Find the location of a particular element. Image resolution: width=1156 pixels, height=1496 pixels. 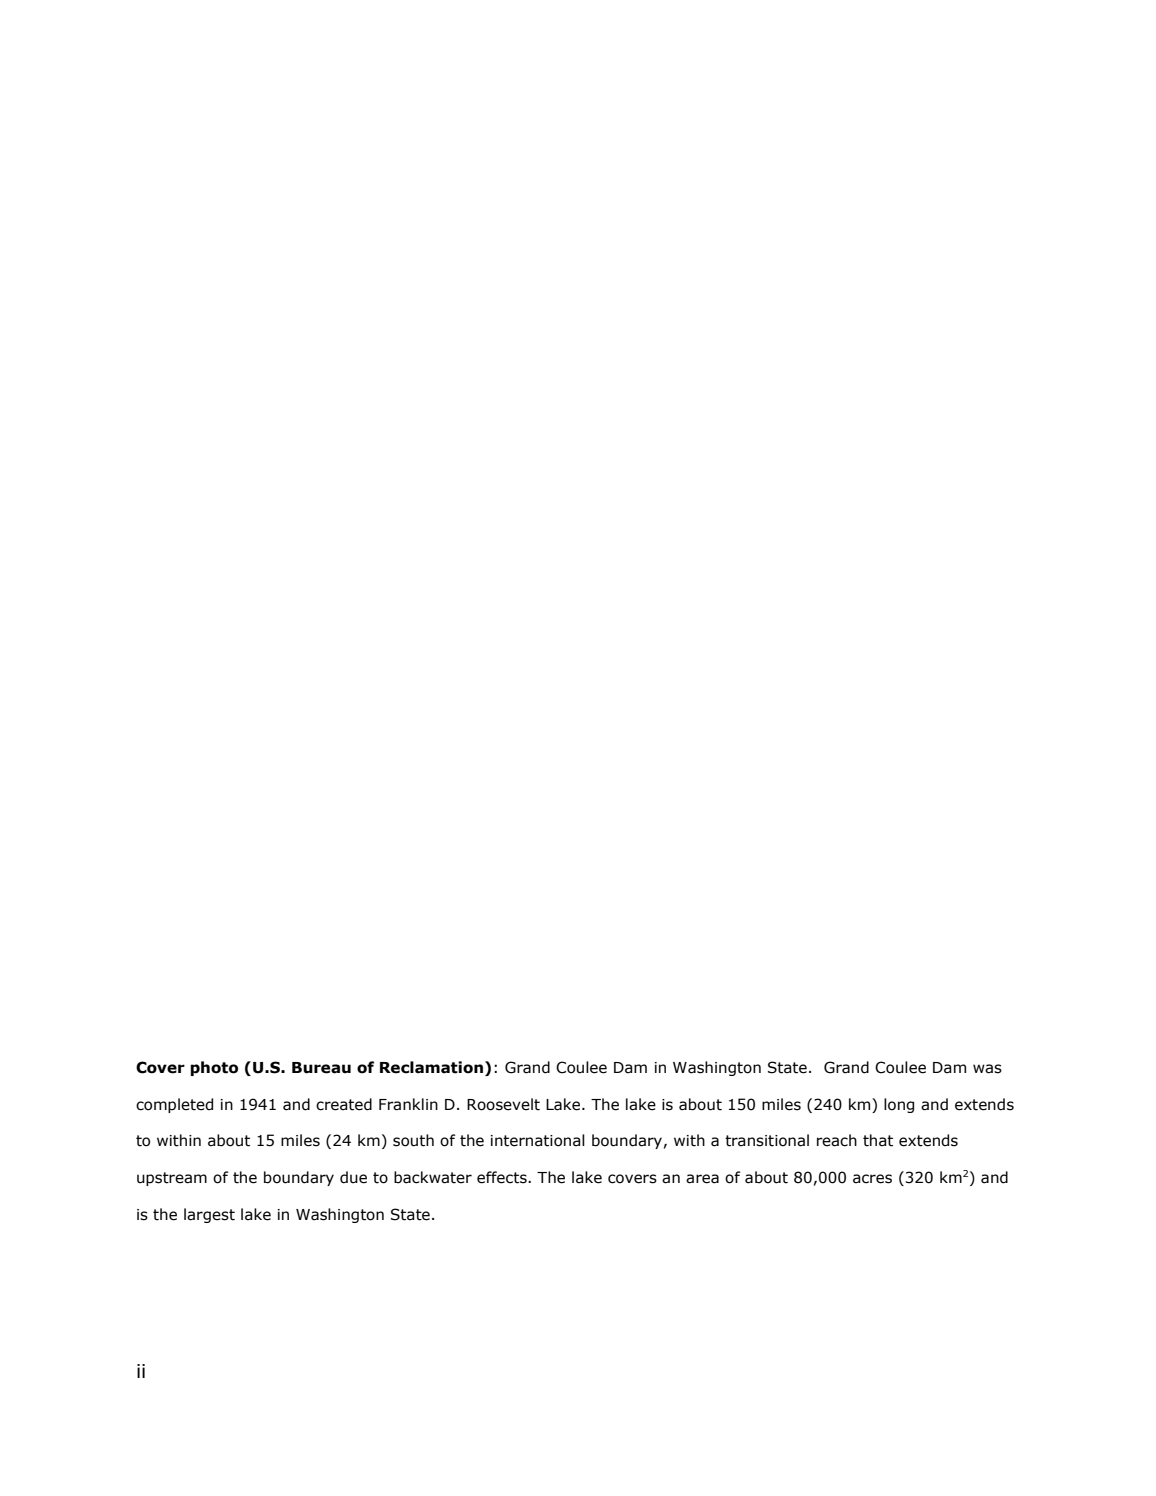

south is located at coordinates (413, 1140).
